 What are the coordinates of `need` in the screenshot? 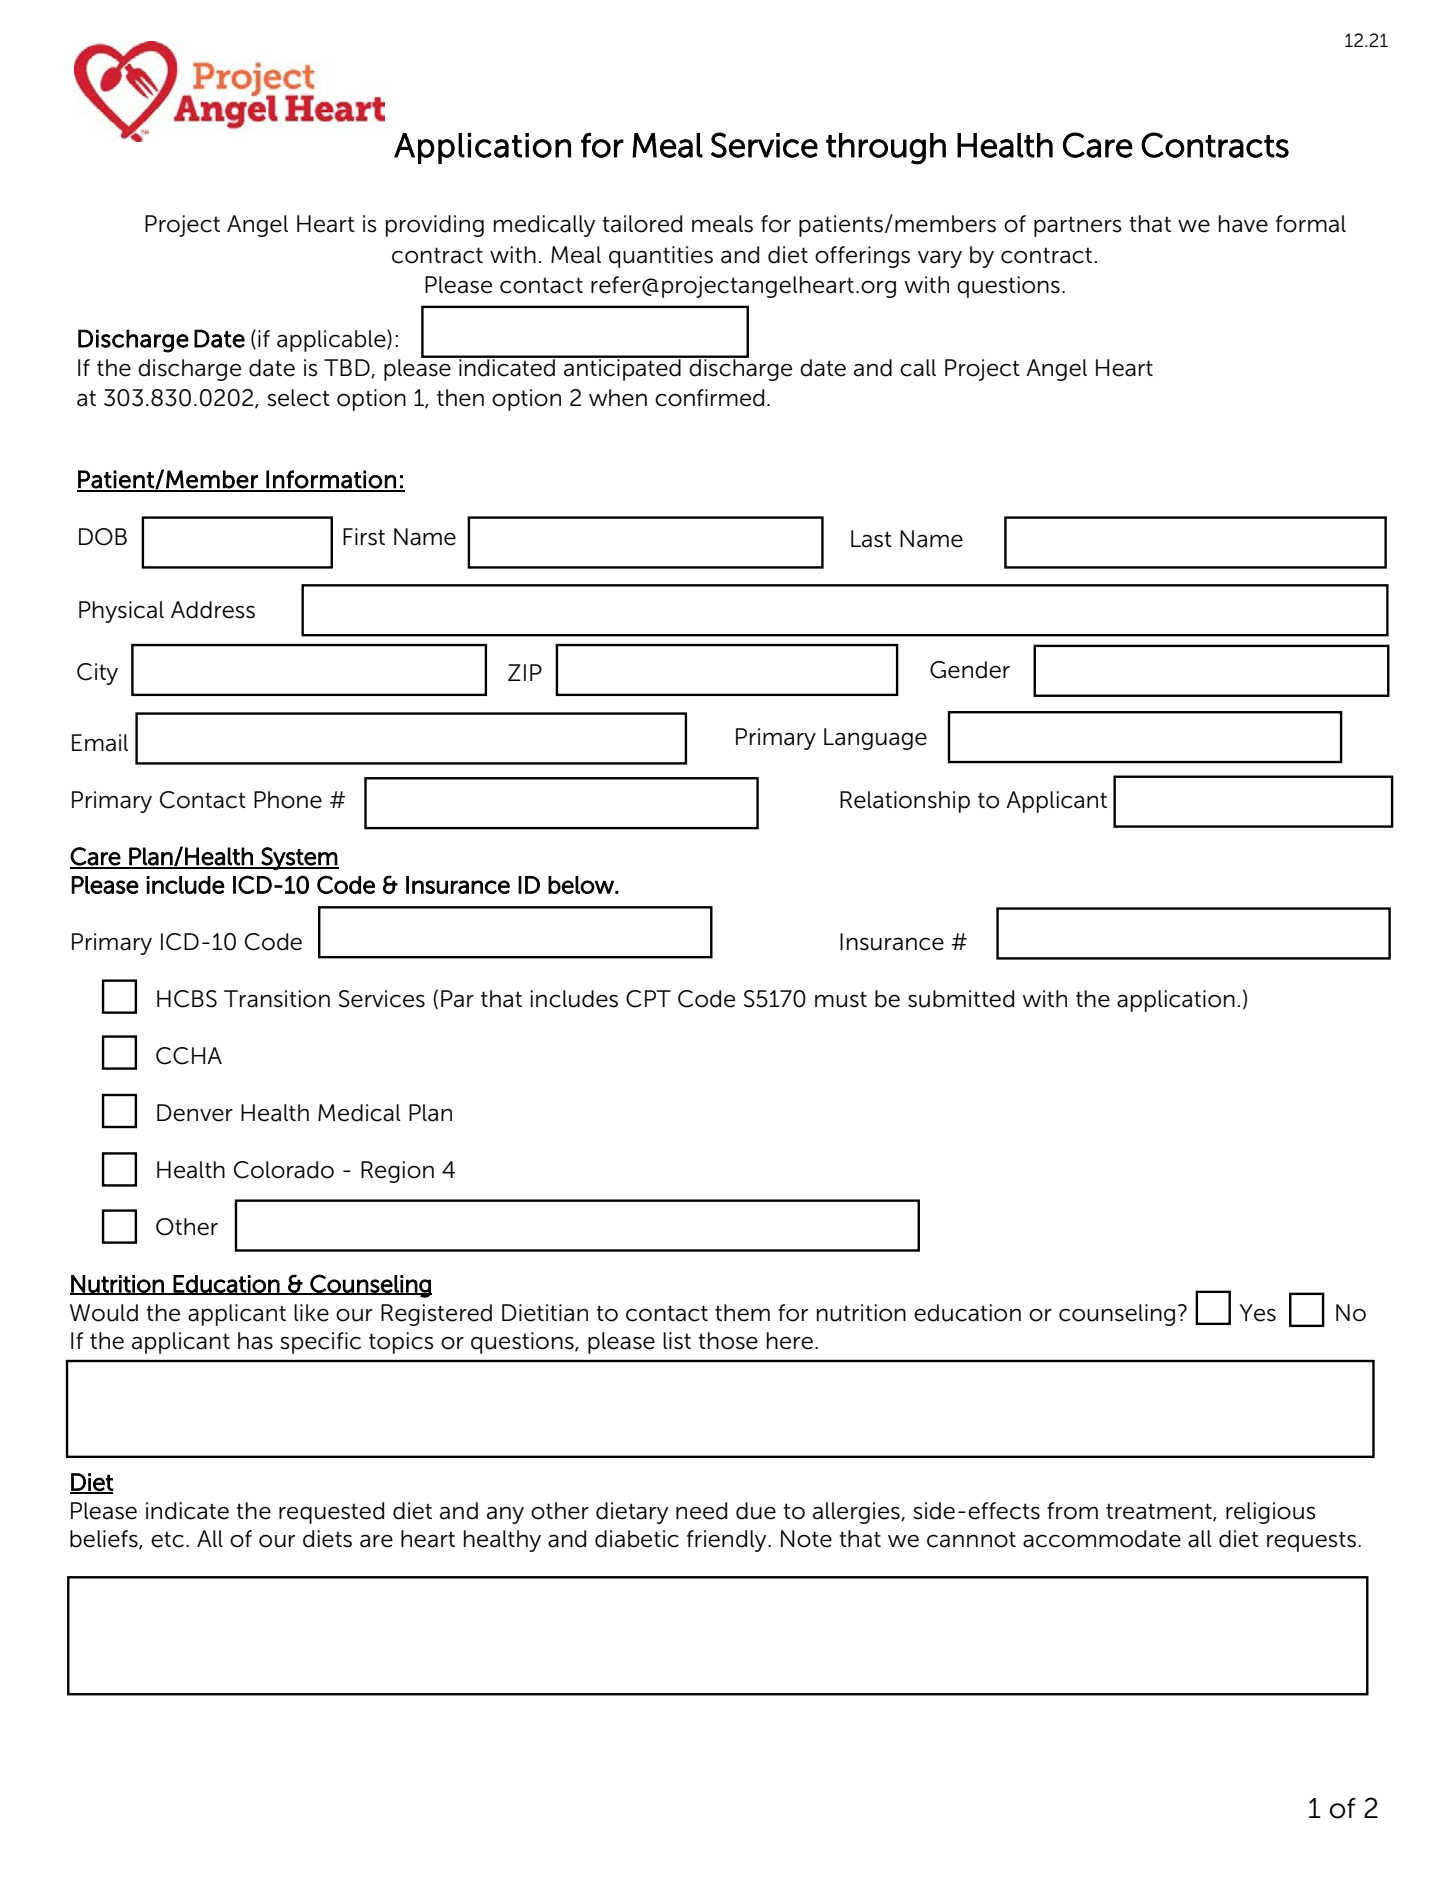 It's located at (701, 1511).
